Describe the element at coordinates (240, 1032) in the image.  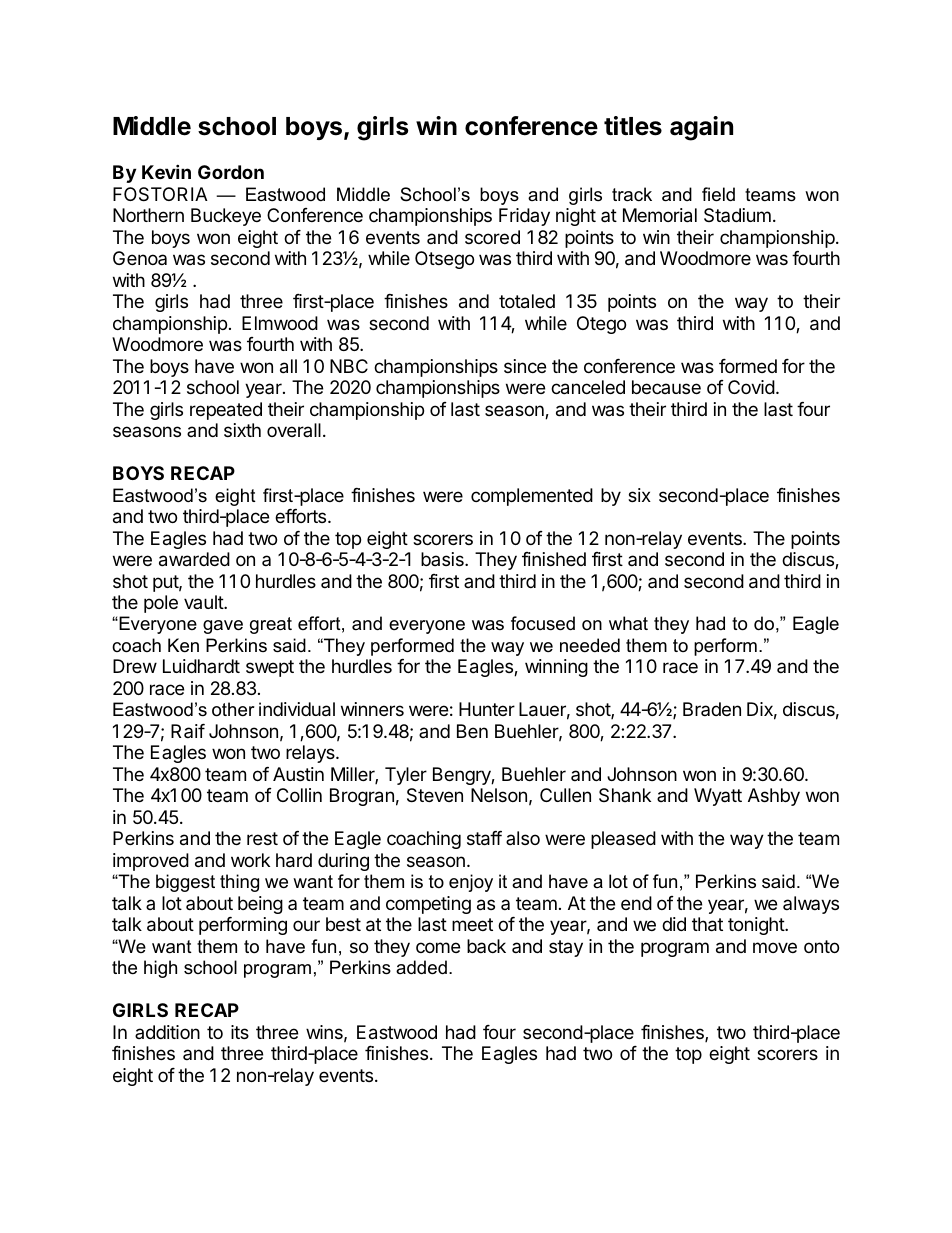
I see `its` at that location.
